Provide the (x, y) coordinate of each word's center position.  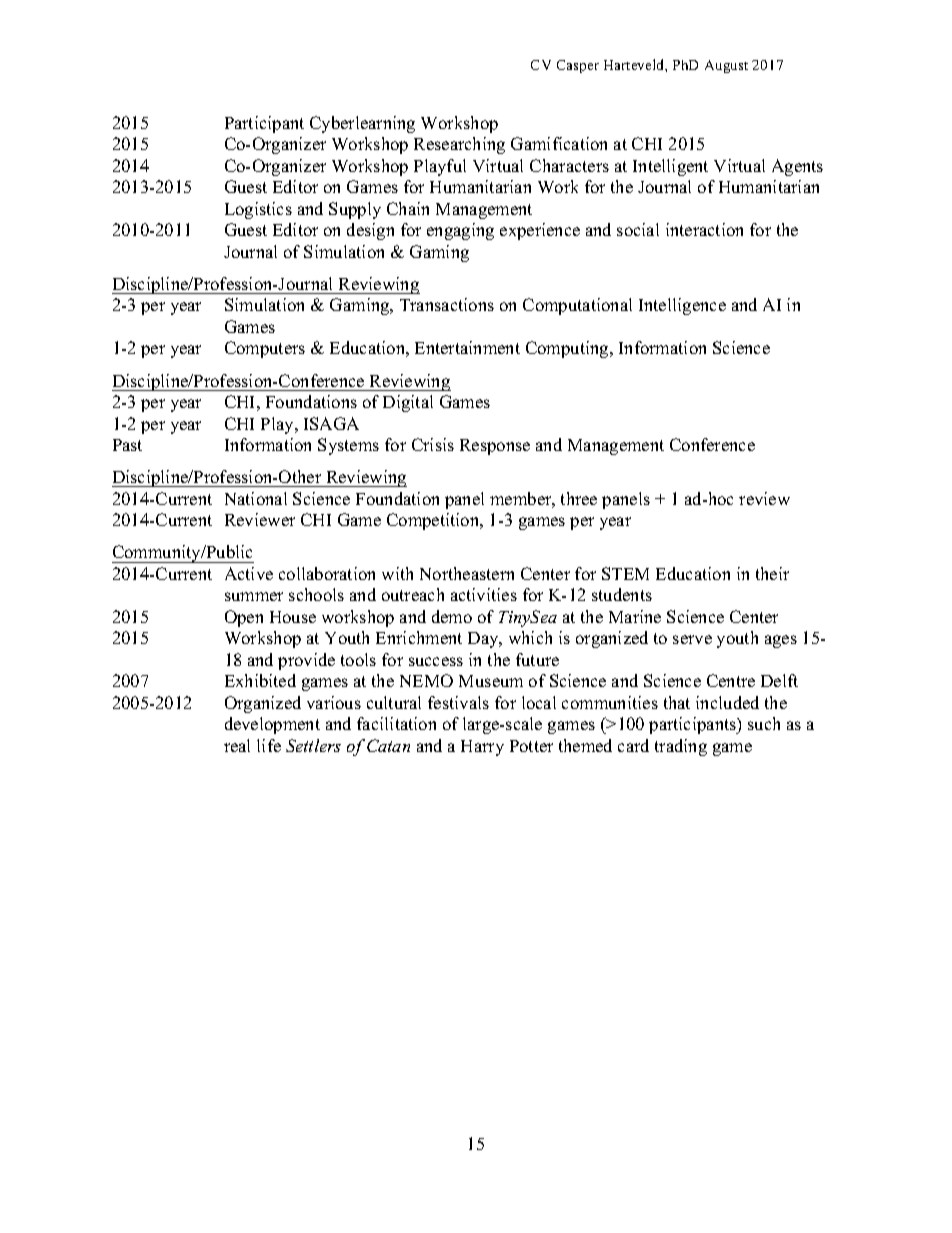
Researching (459, 145)
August (726, 66)
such (764, 723)
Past (127, 445)
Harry (482, 748)
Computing (568, 349)
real (237, 745)
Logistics (258, 210)
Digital (408, 403)
